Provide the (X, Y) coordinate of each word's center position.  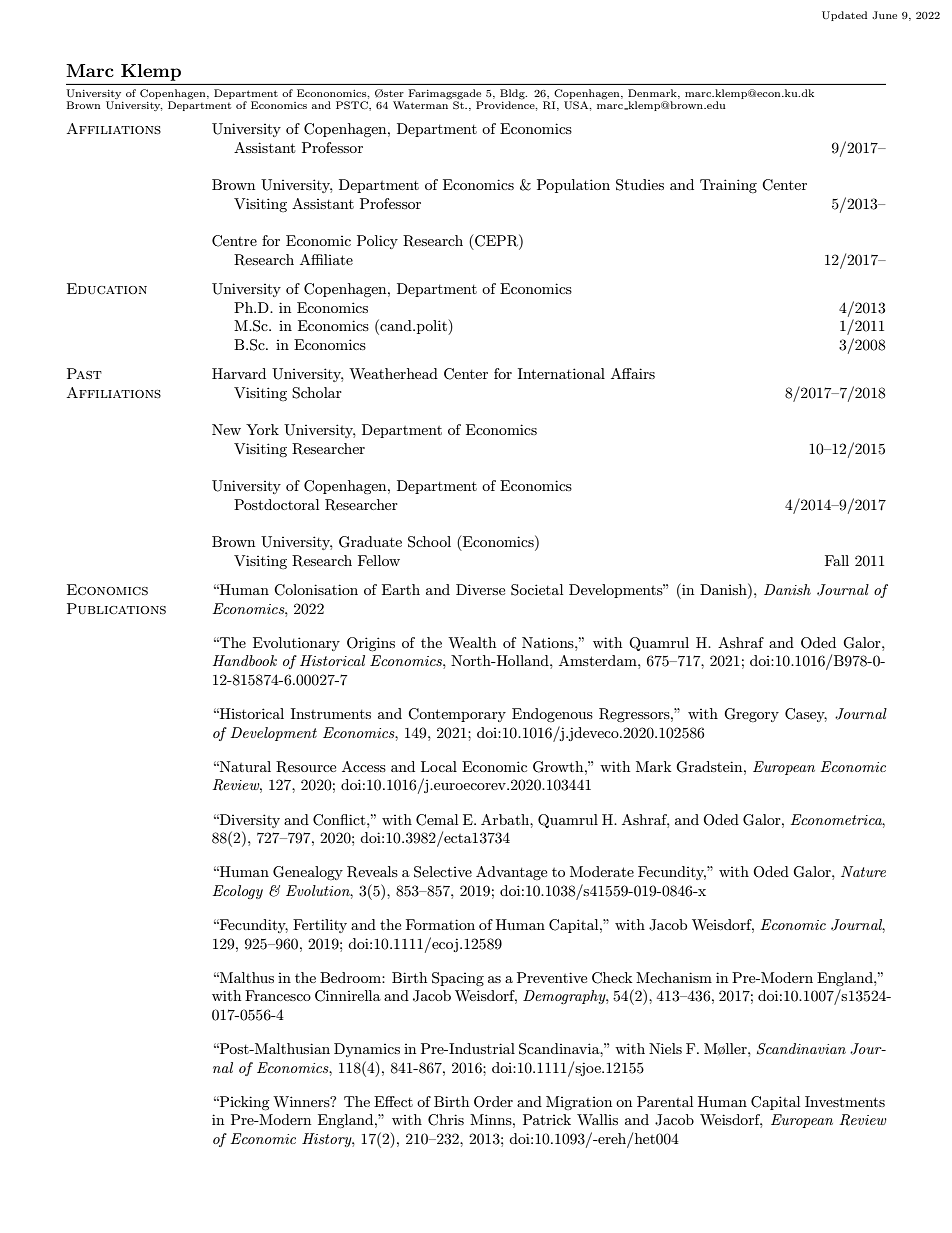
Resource (306, 767)
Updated (844, 16)
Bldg (513, 95)
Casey (806, 715)
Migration (579, 1103)
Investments (845, 1101)
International (561, 373)
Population (573, 186)
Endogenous (552, 715)
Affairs (633, 373)
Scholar (317, 393)
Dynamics (367, 1050)
